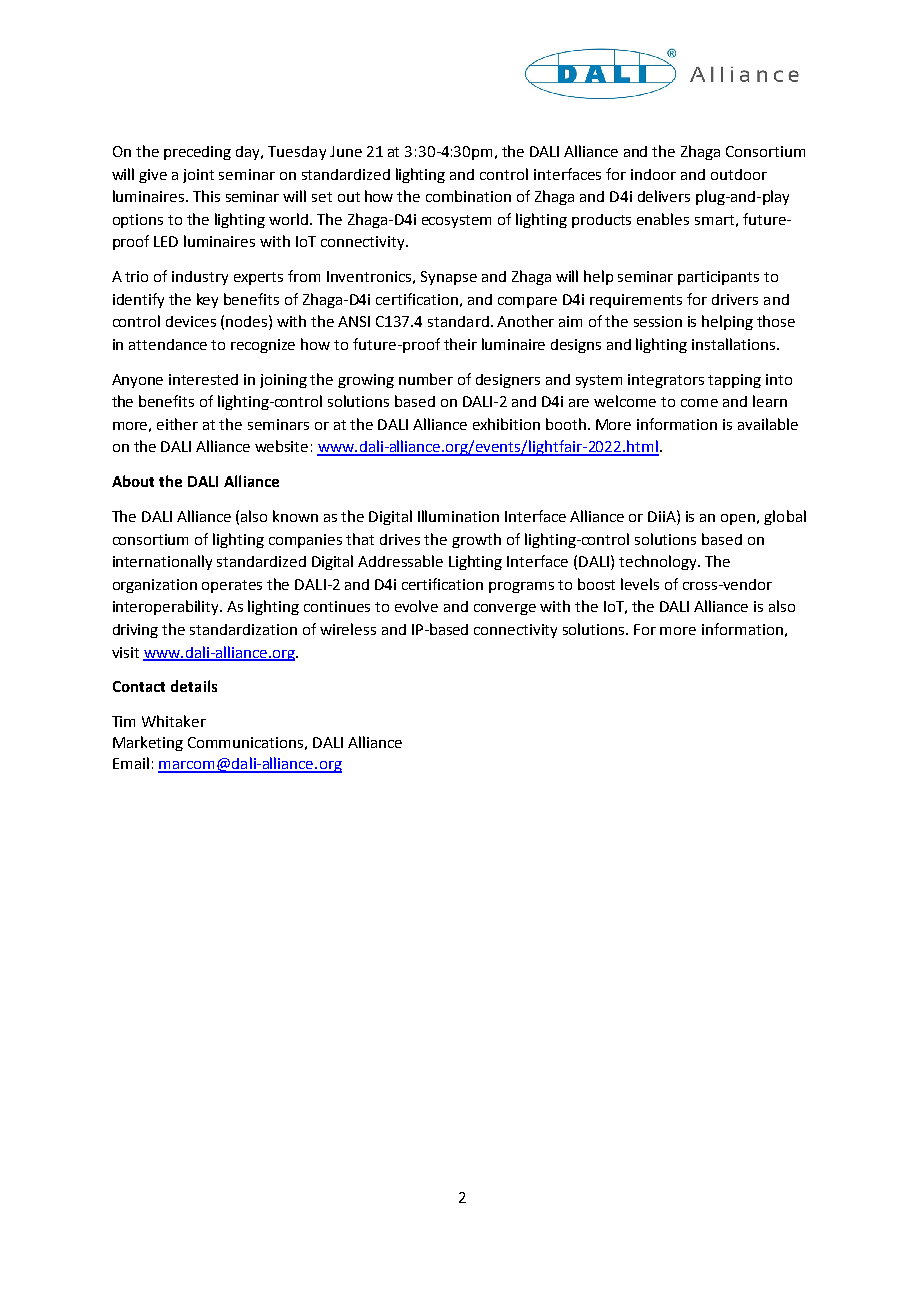 The width and height of the document is (924, 1309). What do you see at coordinates (718, 278) in the document?
I see `participants` at bounding box center [718, 278].
